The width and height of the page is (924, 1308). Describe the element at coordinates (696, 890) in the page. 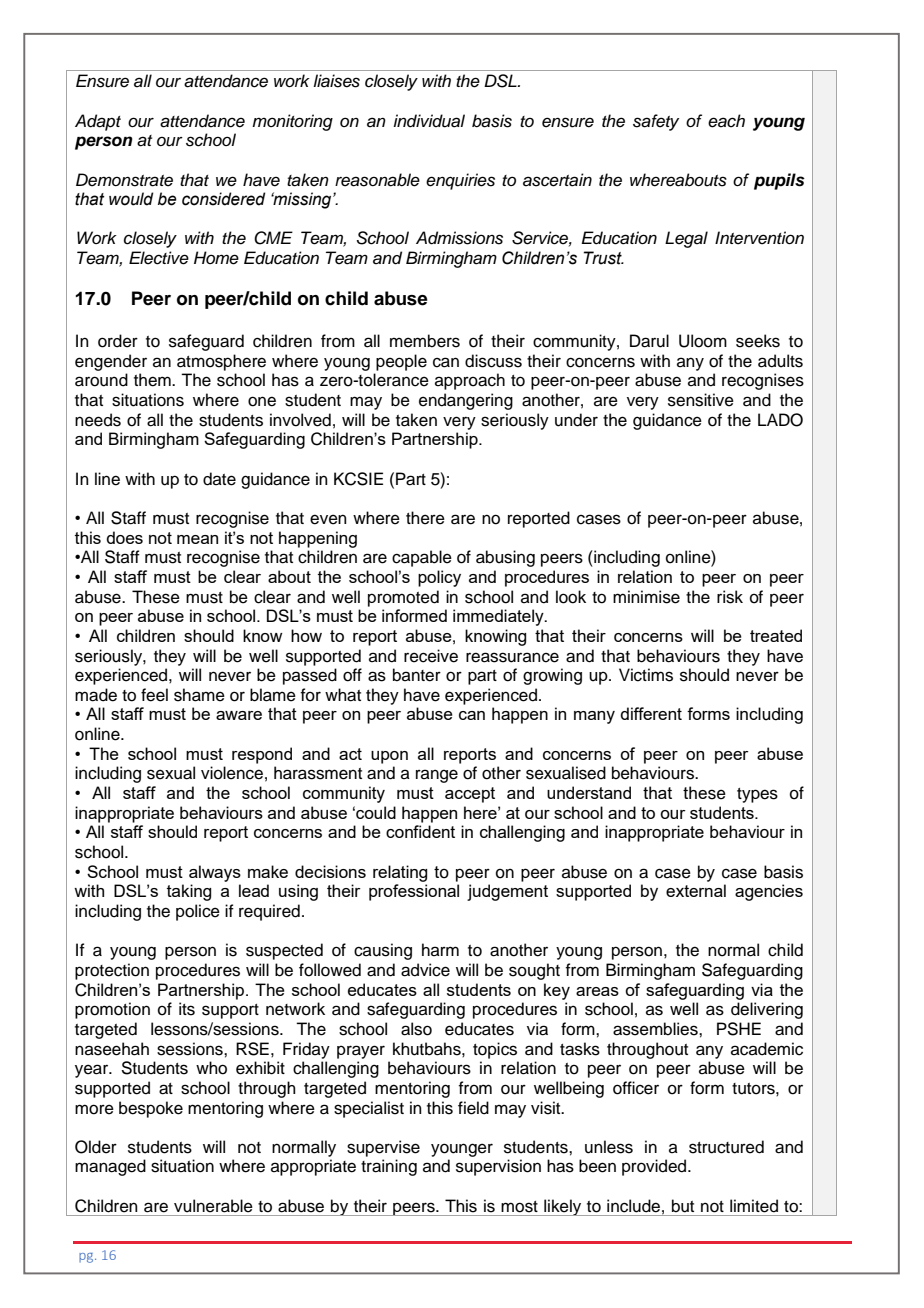

I see `external` at that location.
